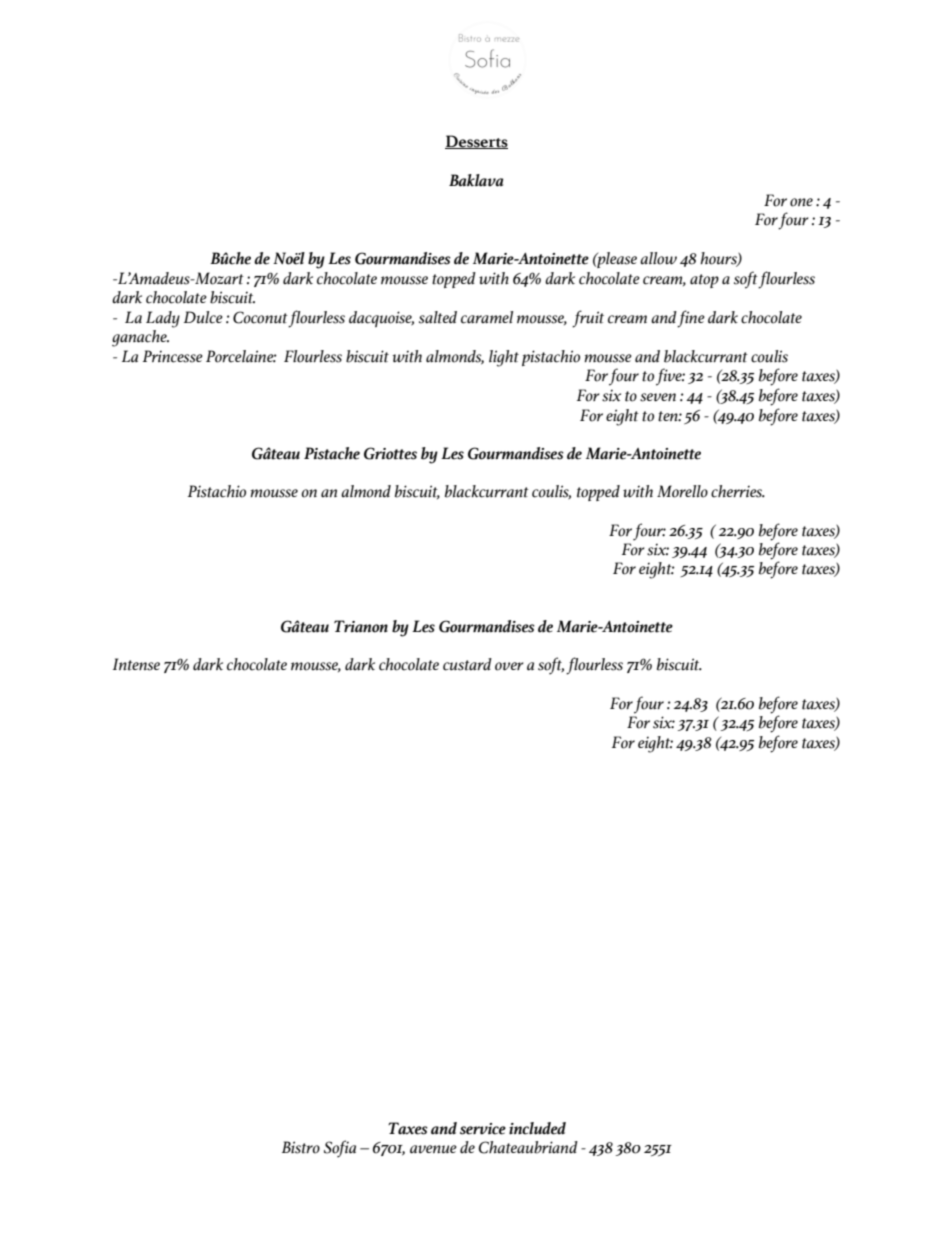 Image resolution: width=952 pixels, height=1233 pixels. I want to click on Dulce, so click(203, 317).
